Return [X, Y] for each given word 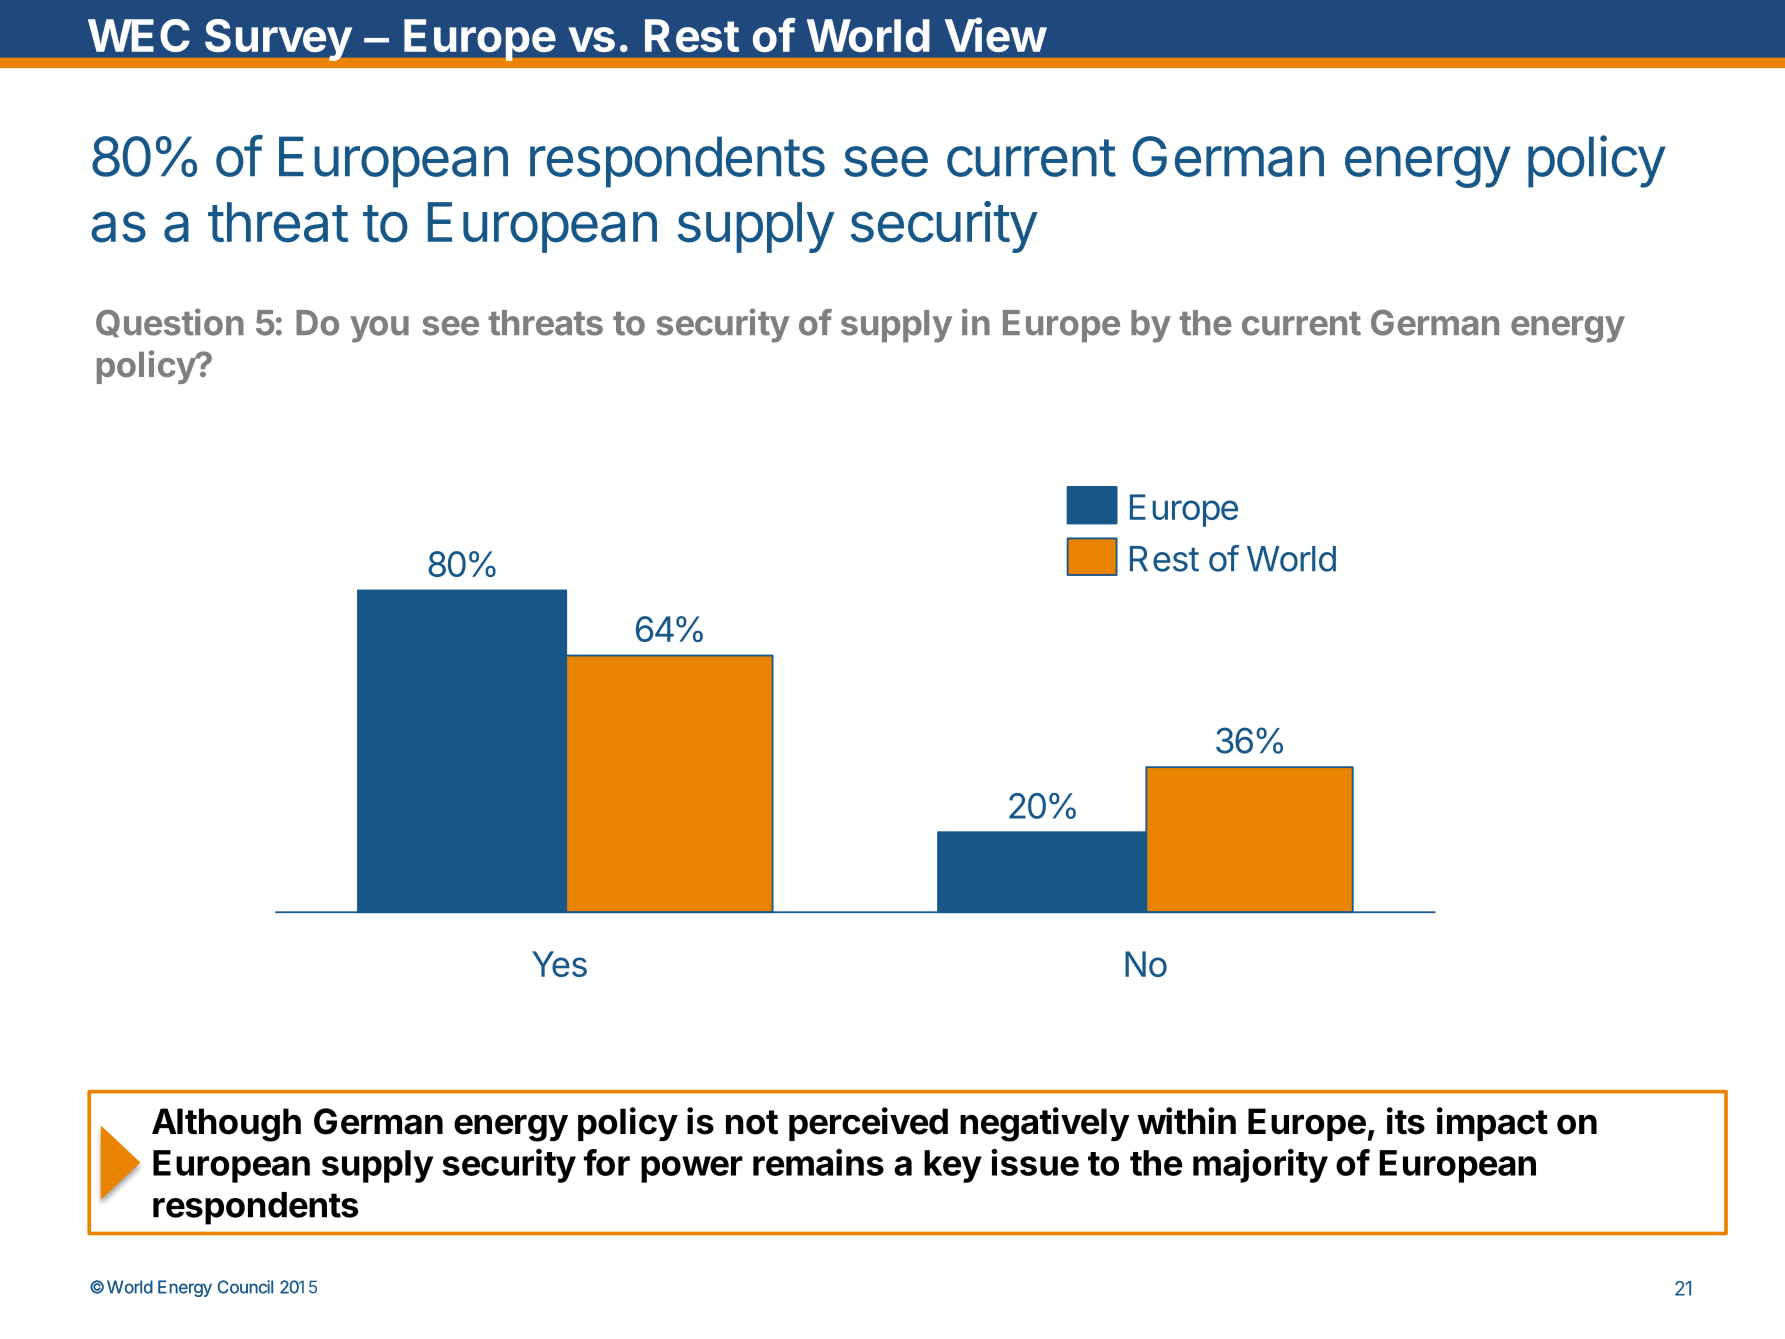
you [379, 329]
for [607, 1162]
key [953, 1166]
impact [1492, 1124]
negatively [1045, 1124]
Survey [278, 40]
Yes [559, 964]
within [1186, 1121]
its [1406, 1121]
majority [1260, 1166]
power [692, 1169]
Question [170, 322]
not [752, 1122]
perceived [868, 1124]
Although [226, 1125]
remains [818, 1162]
